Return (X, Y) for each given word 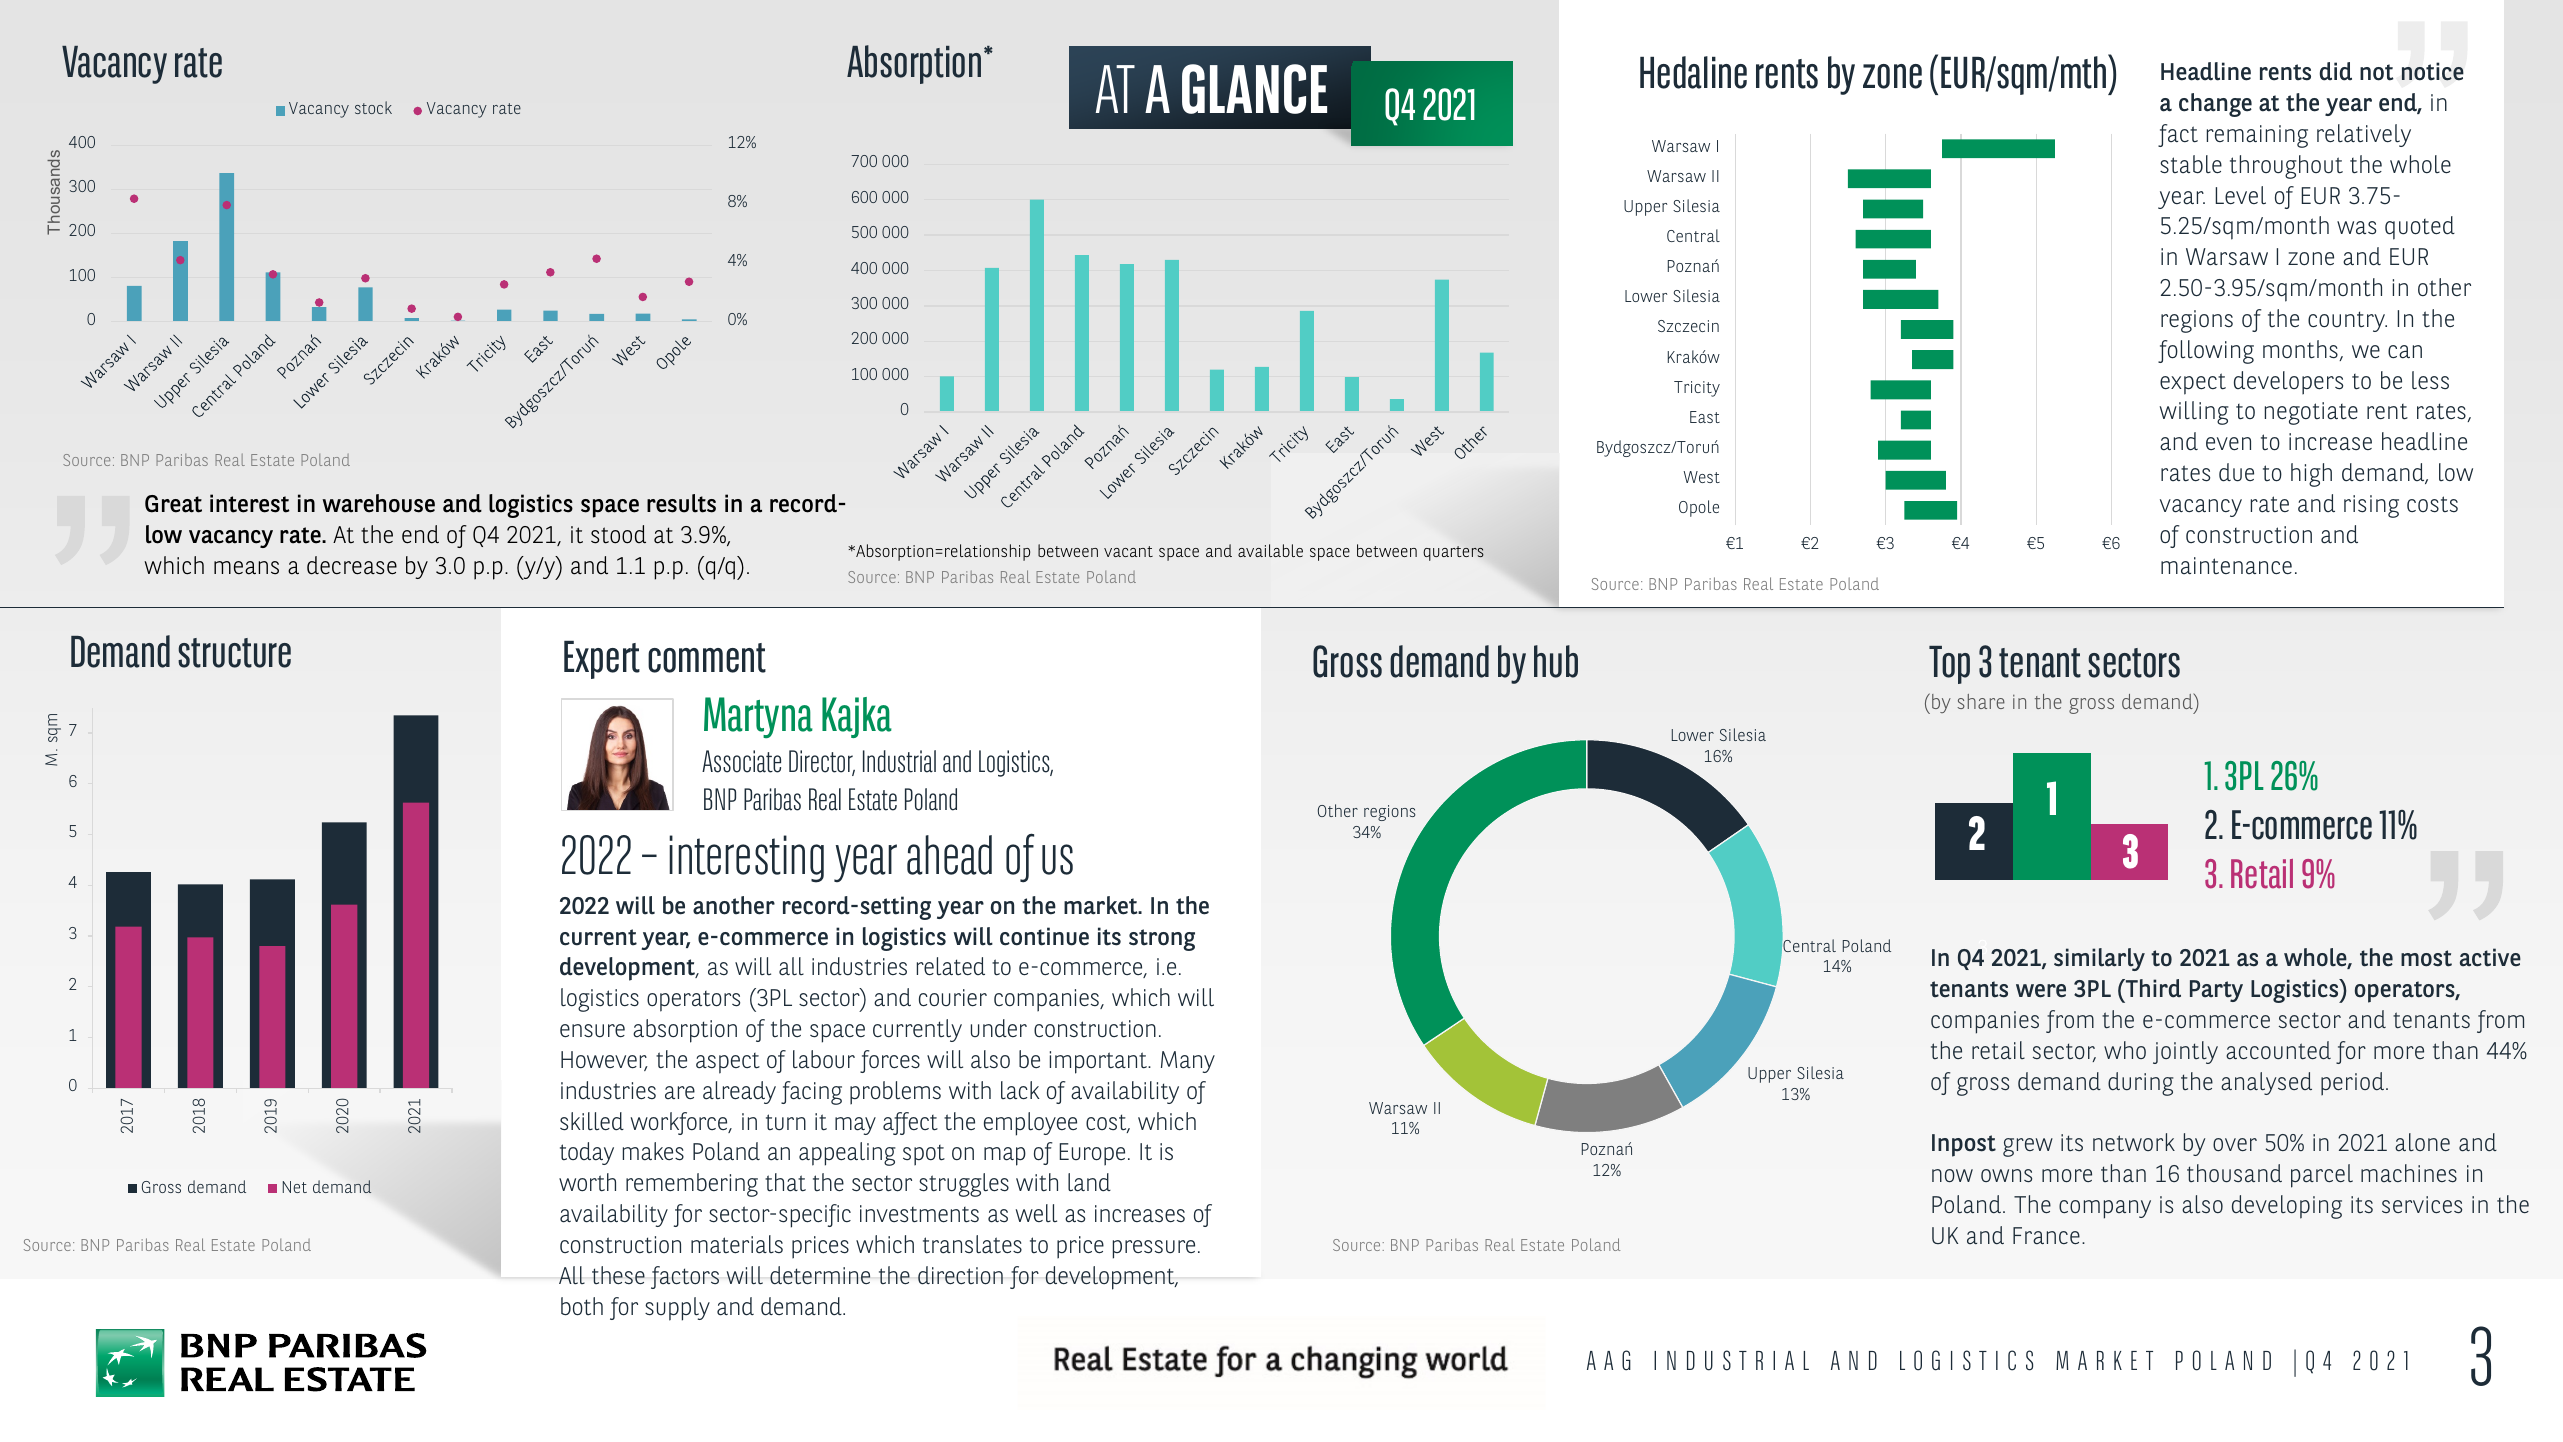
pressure (1154, 1249)
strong (1162, 940)
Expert (602, 660)
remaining (2257, 136)
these (618, 1275)
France (2046, 1235)
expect (2193, 384)
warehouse (378, 503)
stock (373, 107)
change (2215, 105)
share (1981, 701)
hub (1556, 661)
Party (2216, 991)
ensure (592, 1031)
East (1705, 417)
